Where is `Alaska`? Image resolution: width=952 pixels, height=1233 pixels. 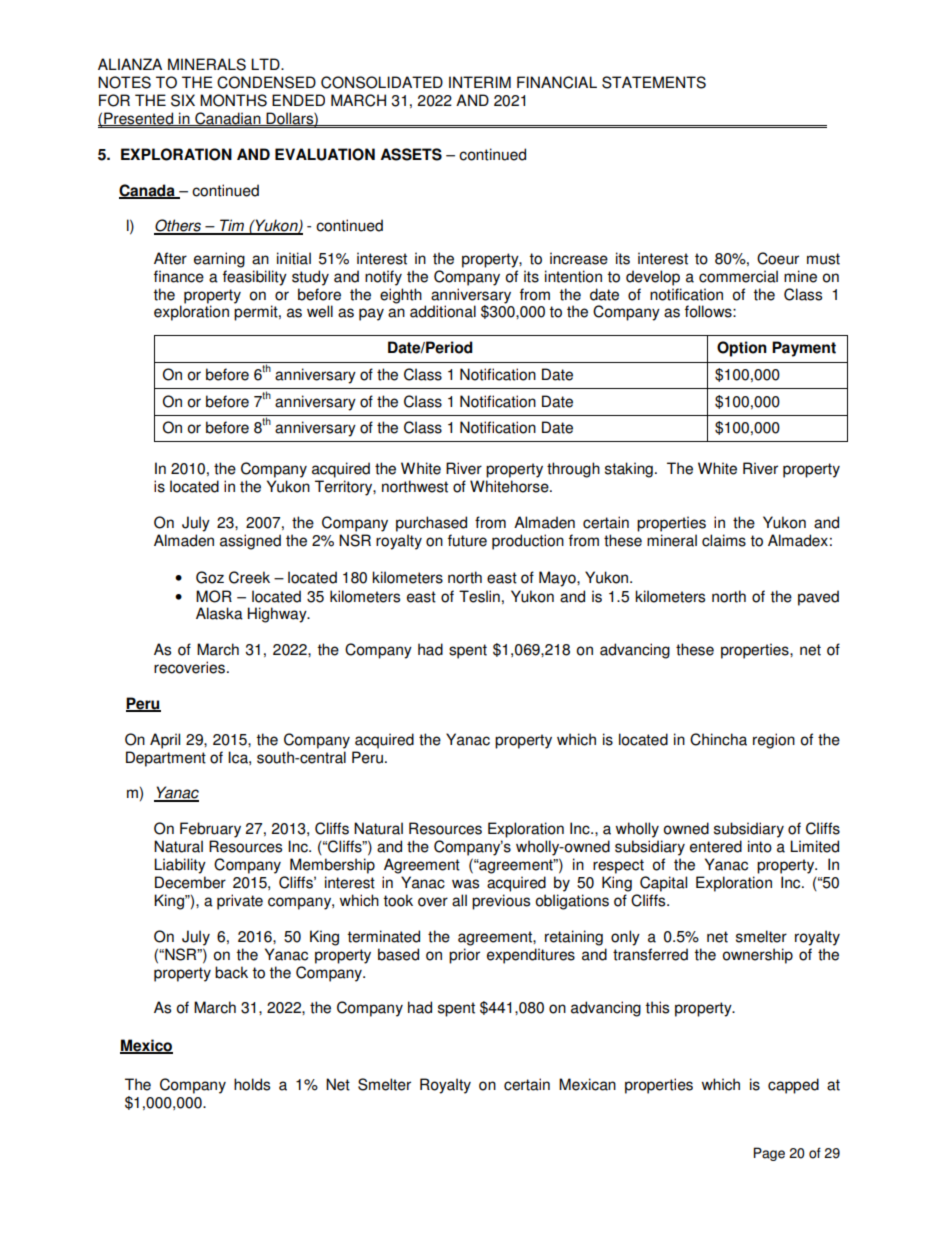 Alaska is located at coordinates (219, 613).
